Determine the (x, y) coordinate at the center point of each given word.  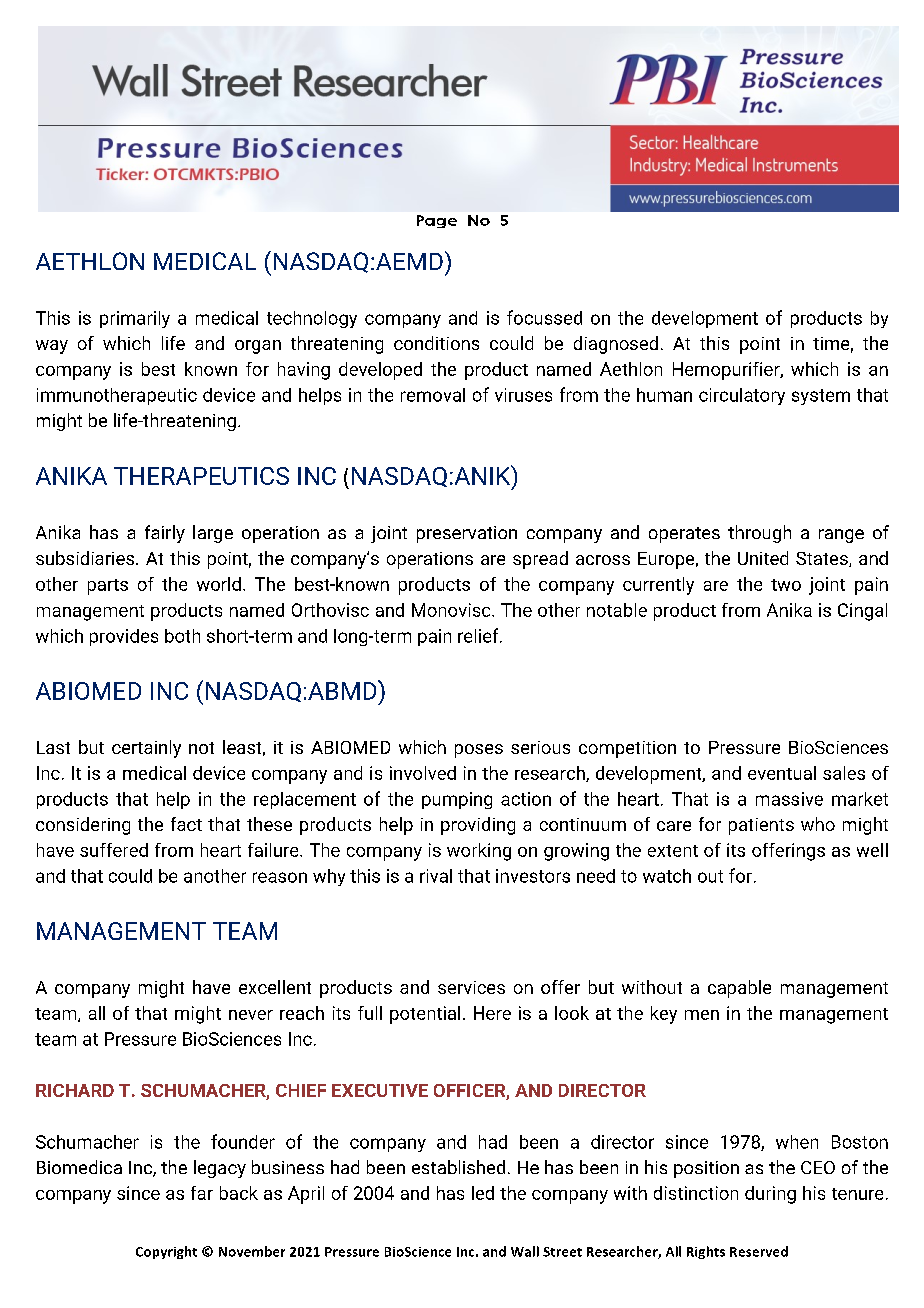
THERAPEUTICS (201, 476)
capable (739, 989)
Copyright (166, 1252)
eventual (782, 773)
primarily (135, 319)
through (759, 534)
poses (479, 751)
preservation (467, 534)
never (251, 1015)
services (471, 987)
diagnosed (616, 345)
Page (437, 221)
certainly (146, 749)
